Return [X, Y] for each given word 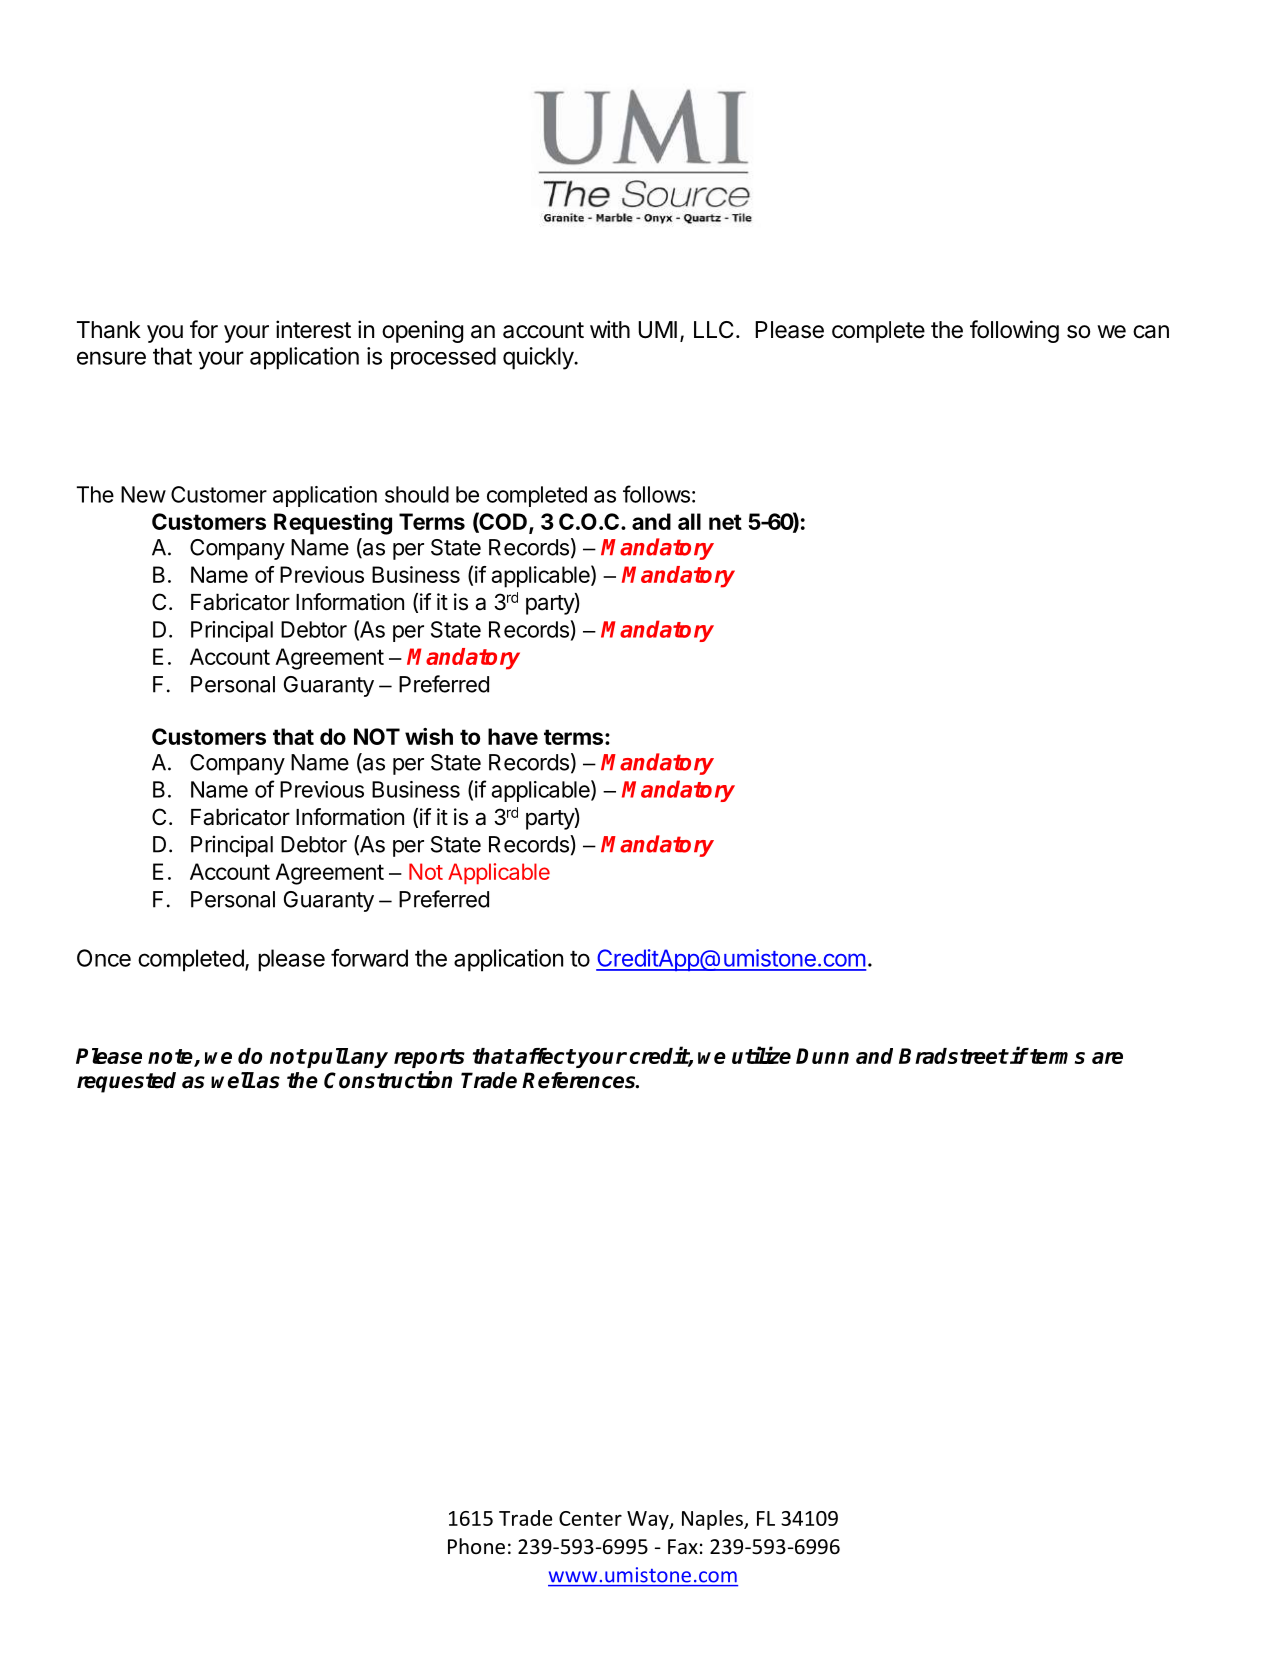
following [1014, 331]
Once [104, 958]
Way [649, 1520]
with [610, 329]
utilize [761, 1055]
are [1107, 1058]
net [725, 522]
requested [126, 1082]
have [513, 736]
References [580, 1080]
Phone [476, 1546]
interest [313, 329]
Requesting [333, 524]
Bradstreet [953, 1056]
